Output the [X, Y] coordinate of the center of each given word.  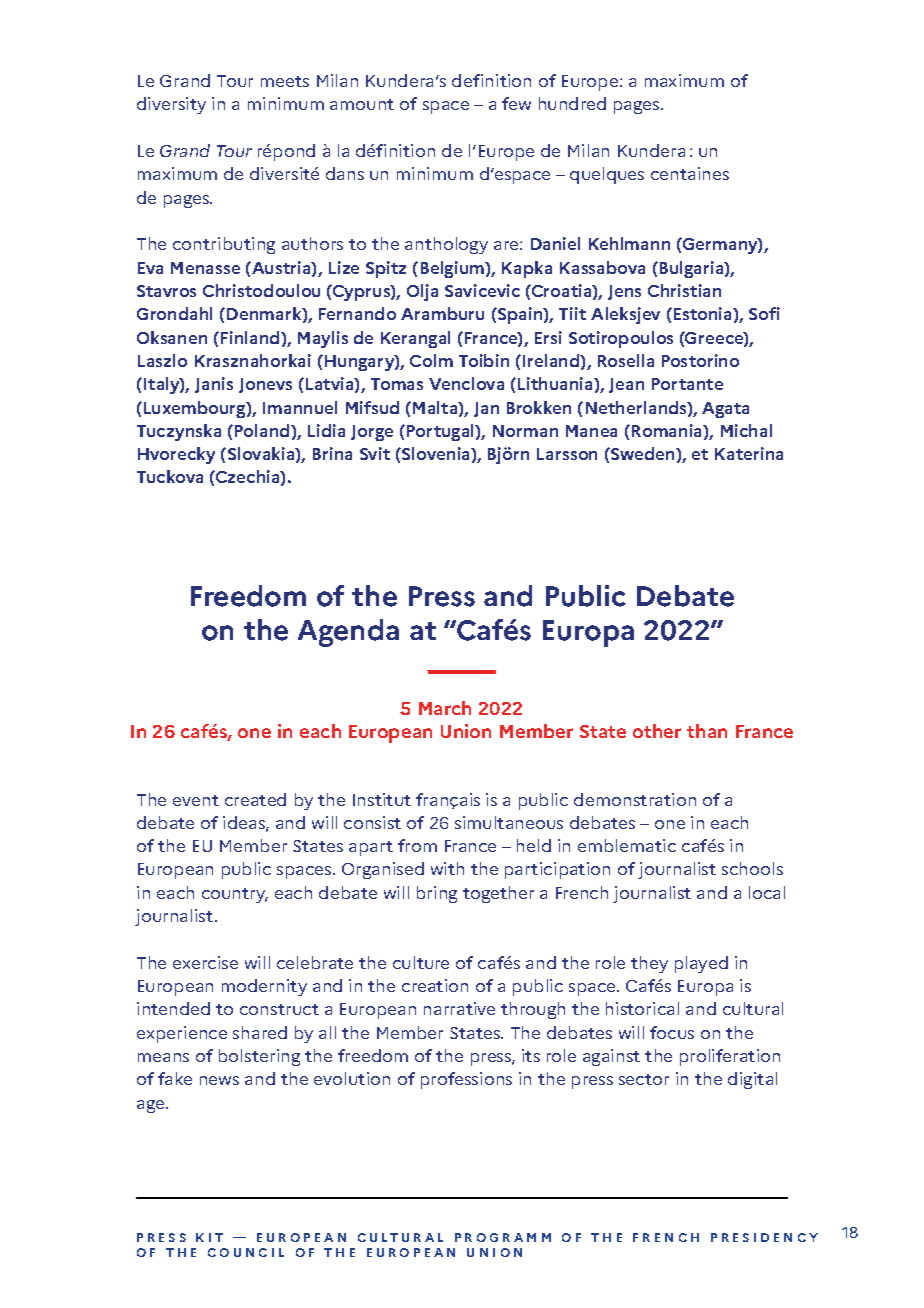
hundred [572, 103]
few [516, 103]
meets [285, 81]
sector [644, 1079]
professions [466, 1080]
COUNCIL [246, 1252]
